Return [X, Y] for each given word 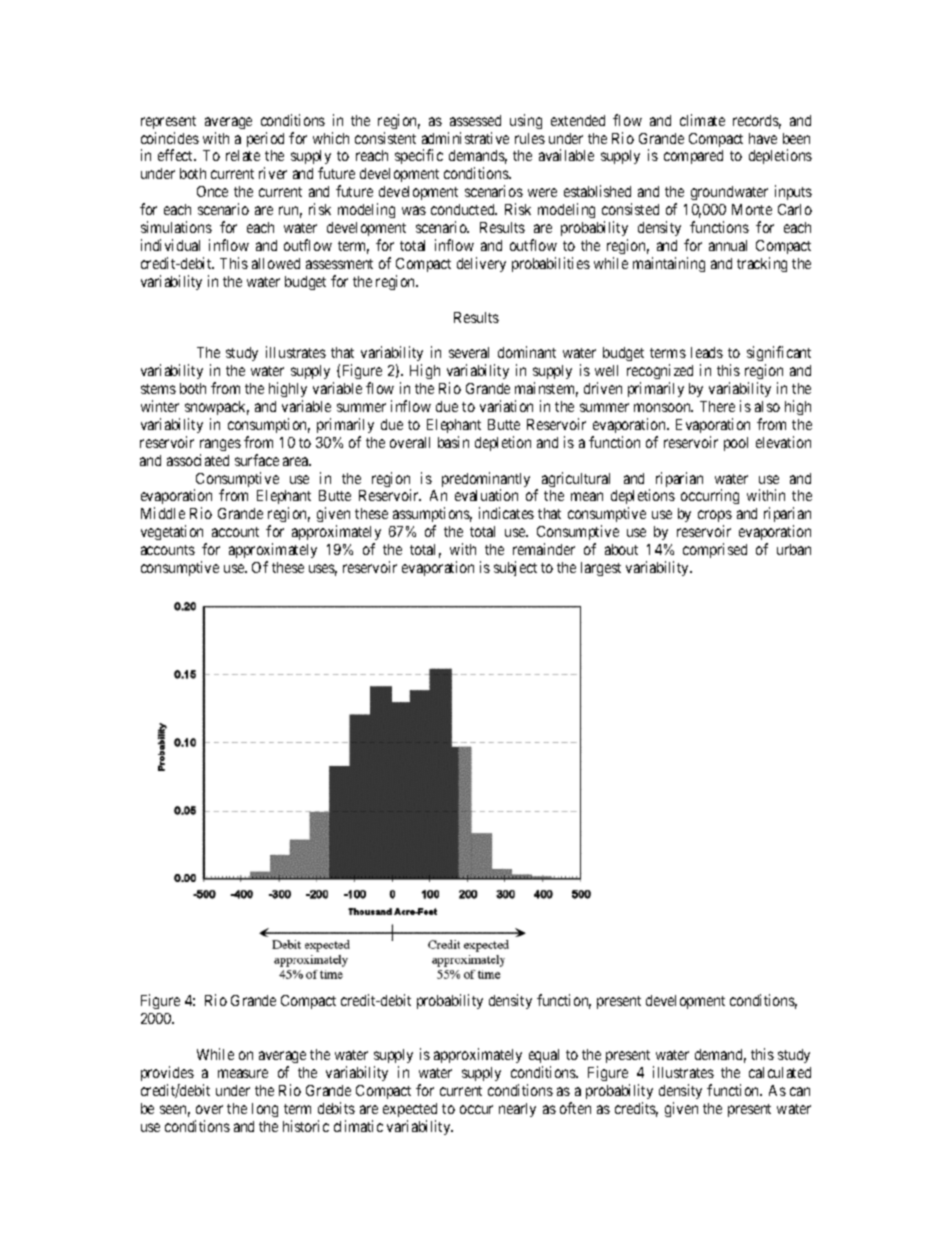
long [265, 1110]
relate [243, 155]
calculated [780, 1072]
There [717, 406]
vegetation [174, 534]
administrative [465, 138]
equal [544, 1056]
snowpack [217, 408]
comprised [715, 550]
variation [506, 406]
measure [243, 1073]
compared [693, 157]
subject [515, 568]
